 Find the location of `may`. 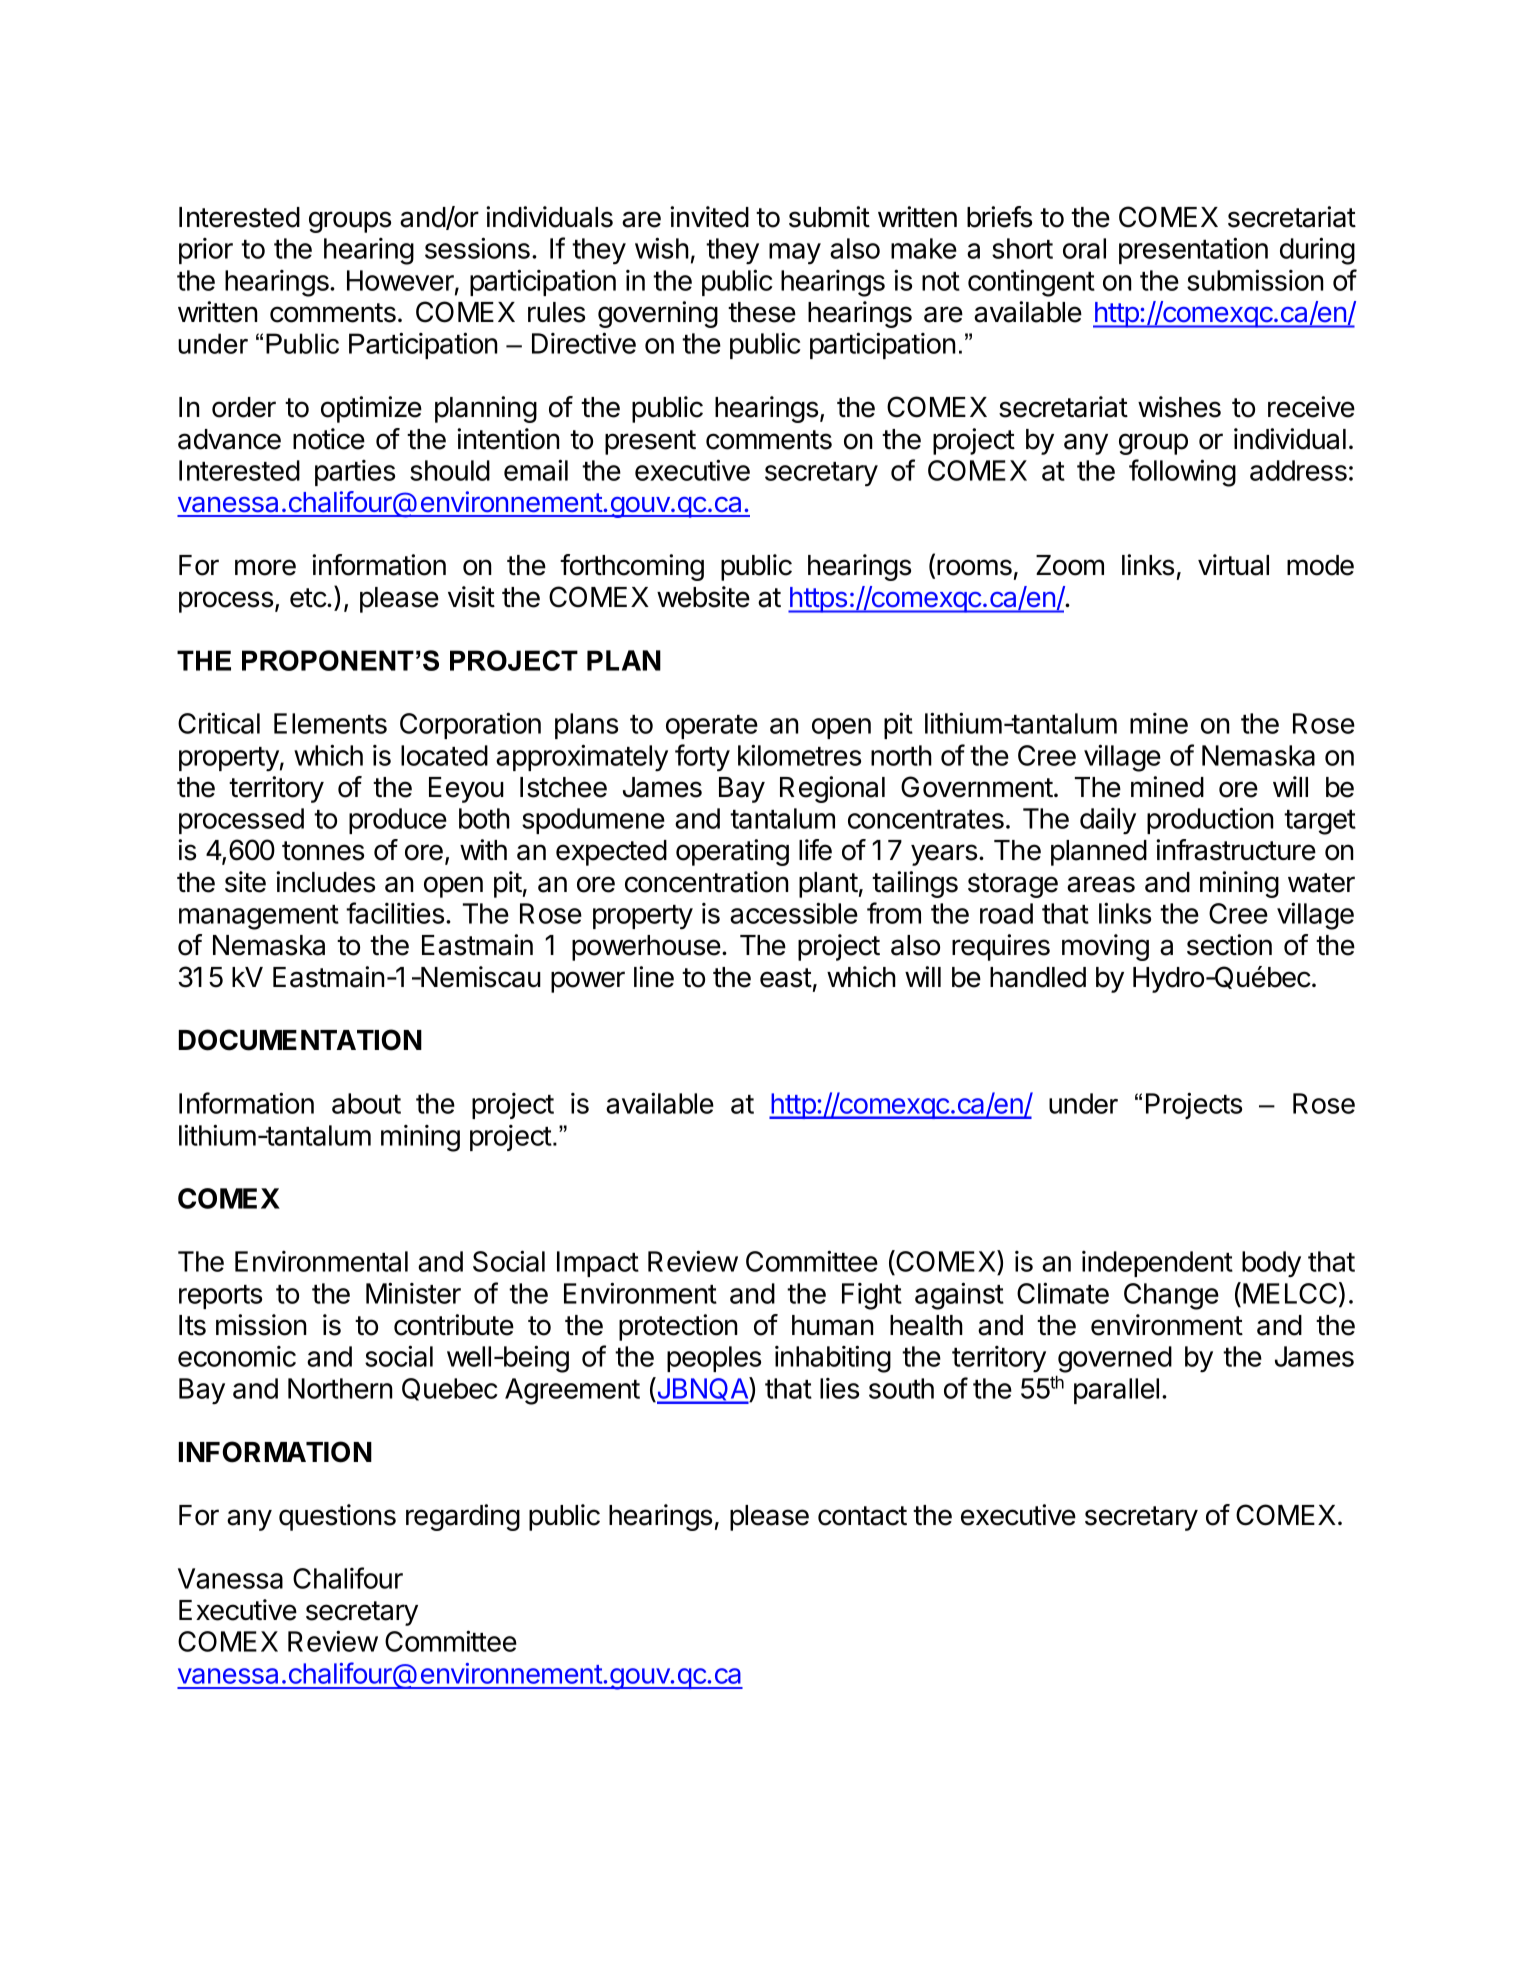

may is located at coordinates (795, 254).
